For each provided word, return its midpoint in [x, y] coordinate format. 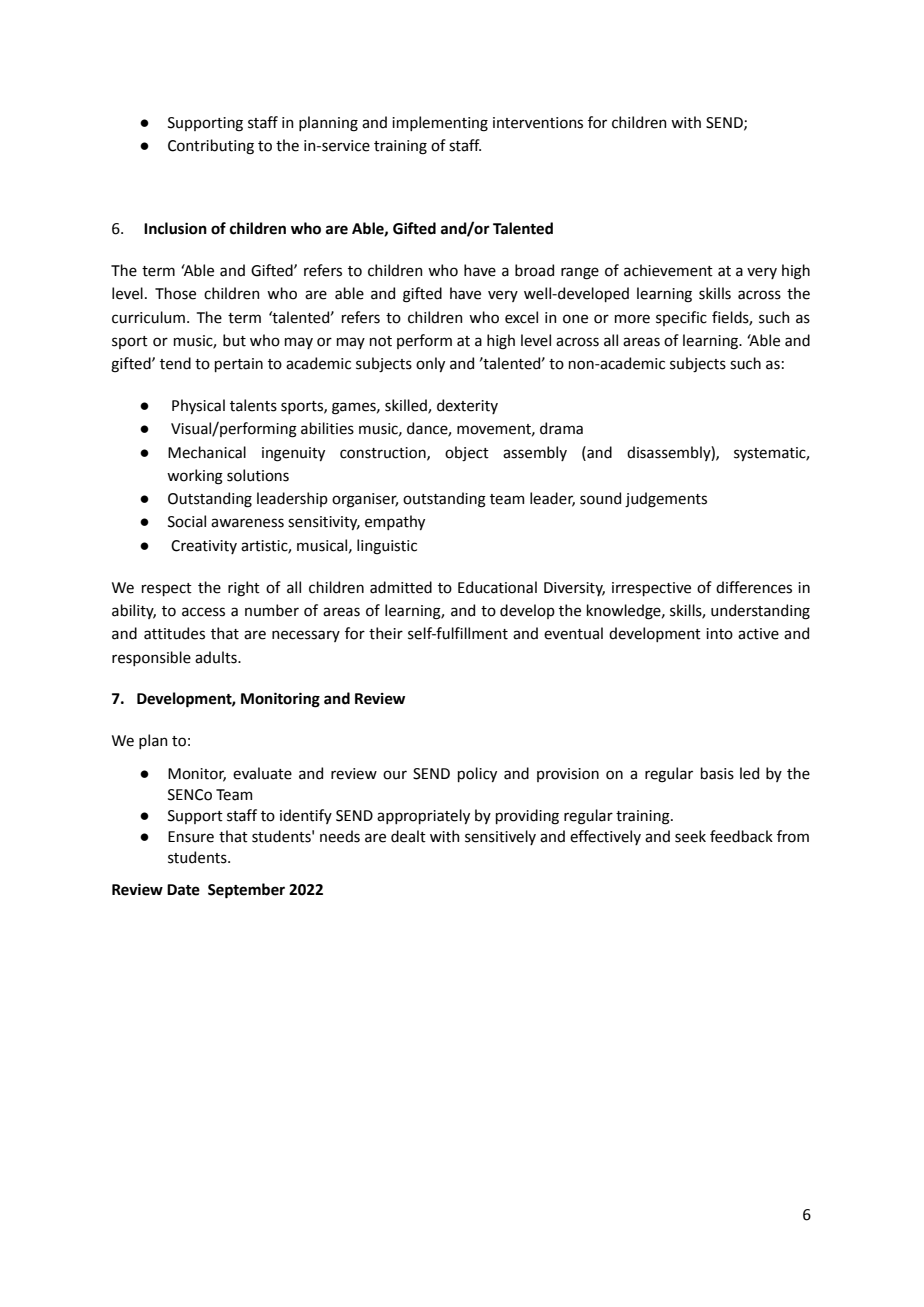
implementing [440, 124]
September [246, 891]
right [244, 589]
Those [175, 293]
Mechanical [207, 452]
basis [717, 773]
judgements [666, 500]
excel [521, 317]
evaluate [262, 773]
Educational [497, 587]
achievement [668, 270]
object [467, 453]
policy [477, 774]
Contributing [211, 147]
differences [754, 587]
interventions [538, 123]
